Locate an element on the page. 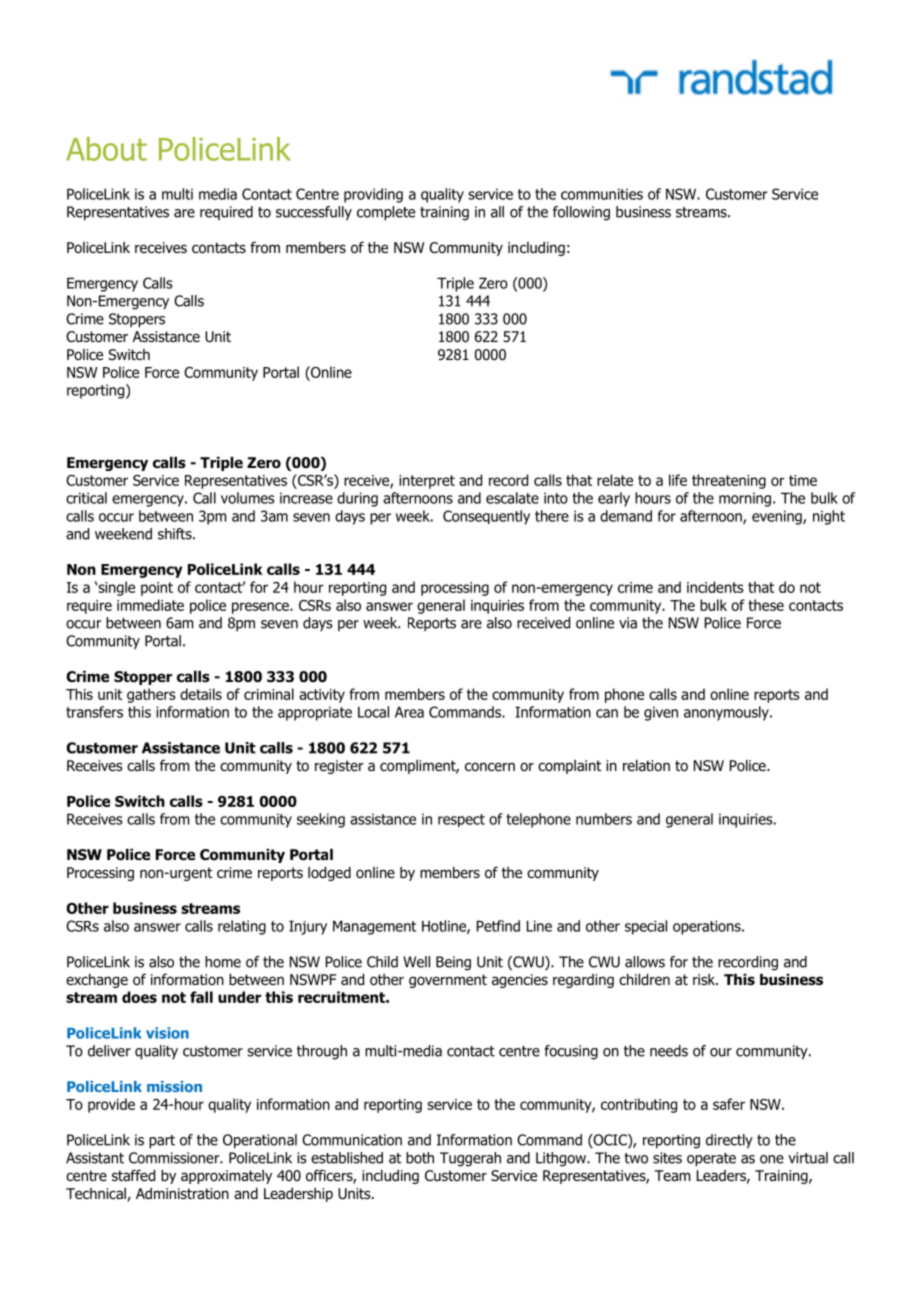 This image has width=924, height=1309. part is located at coordinates (162, 1142).
